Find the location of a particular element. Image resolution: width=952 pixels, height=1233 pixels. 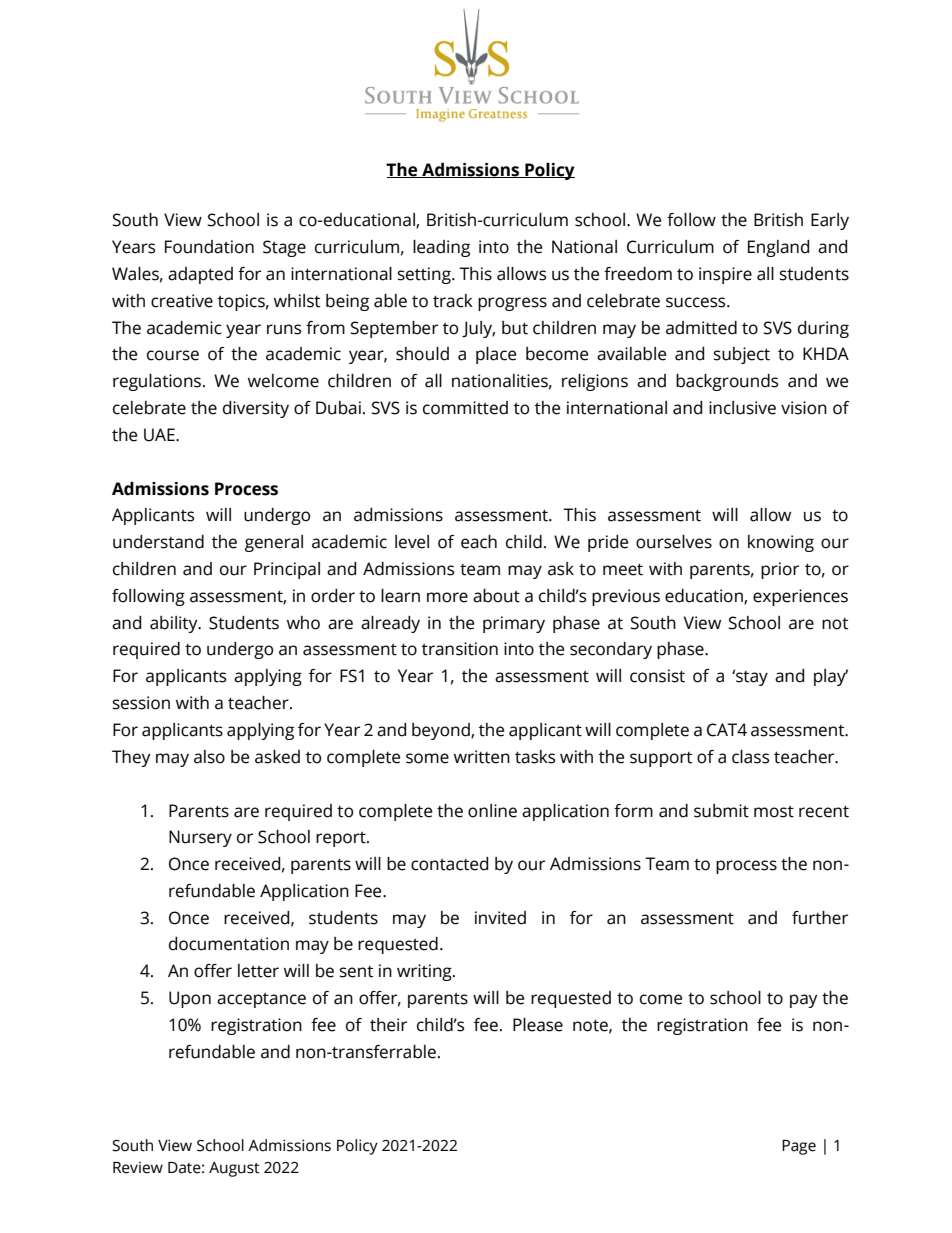

session is located at coordinates (141, 703).
